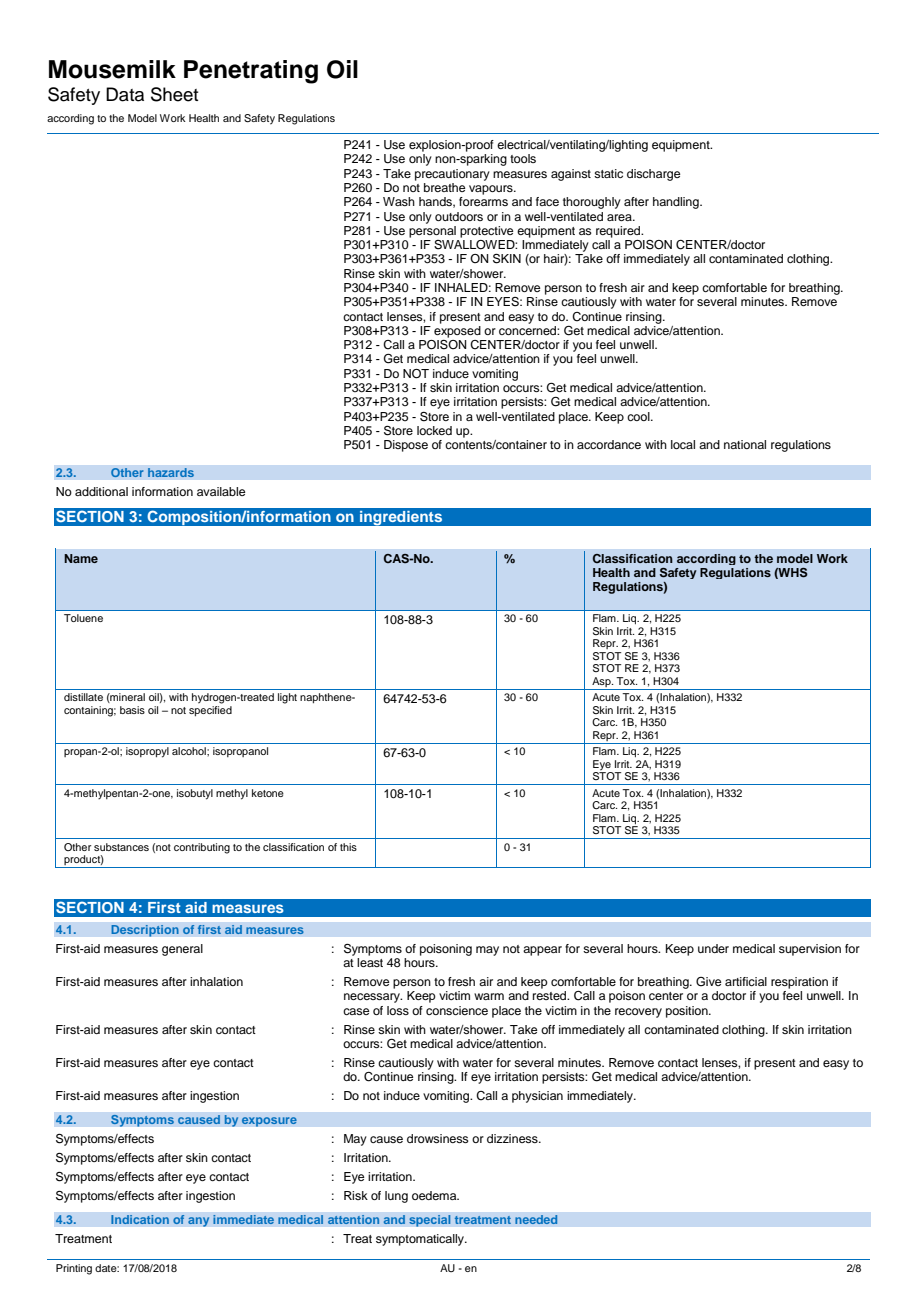  I want to click on precautionary, so click(452, 175).
